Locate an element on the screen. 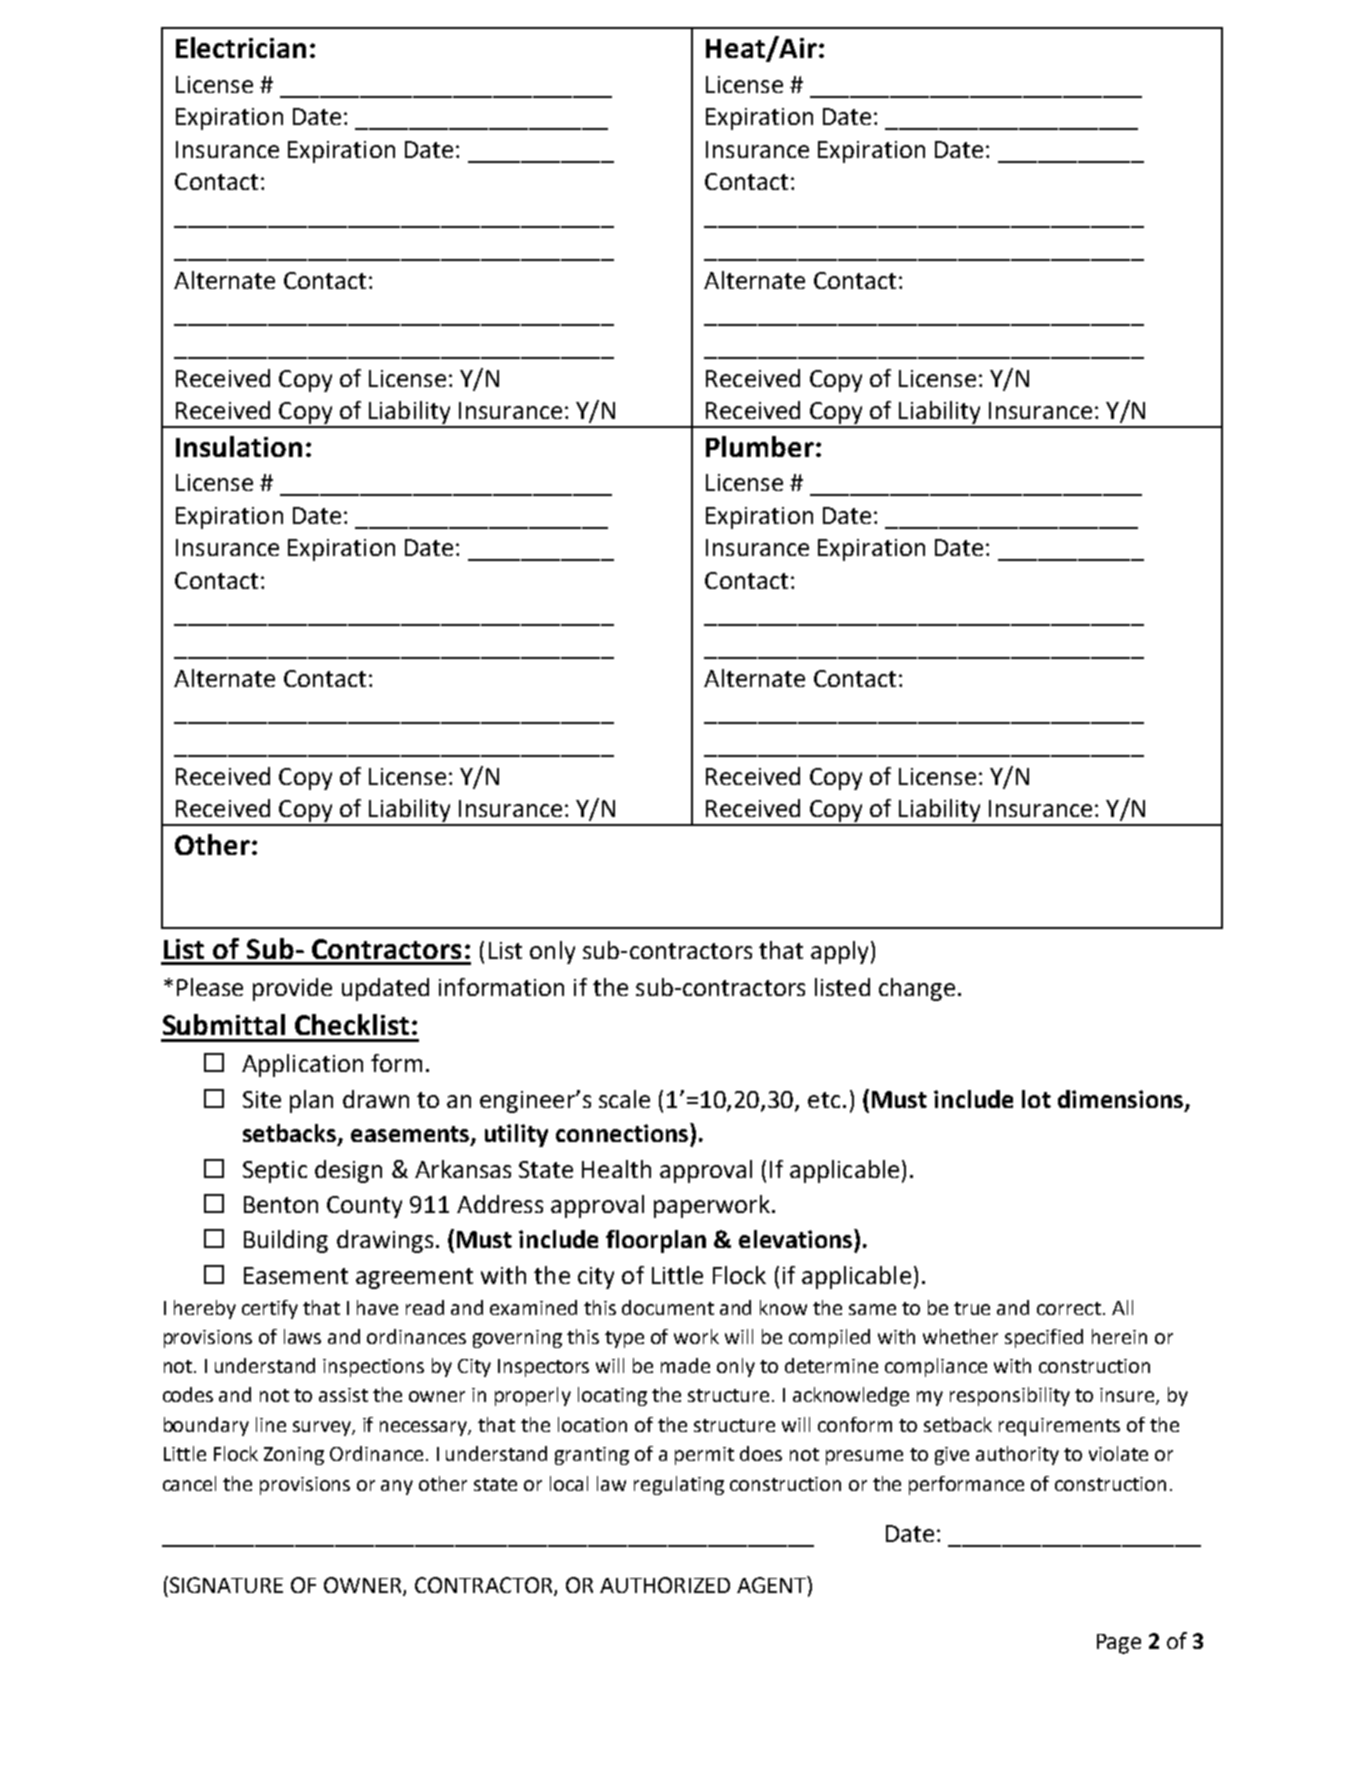 The image size is (1364, 1765). change is located at coordinates (917, 989).
